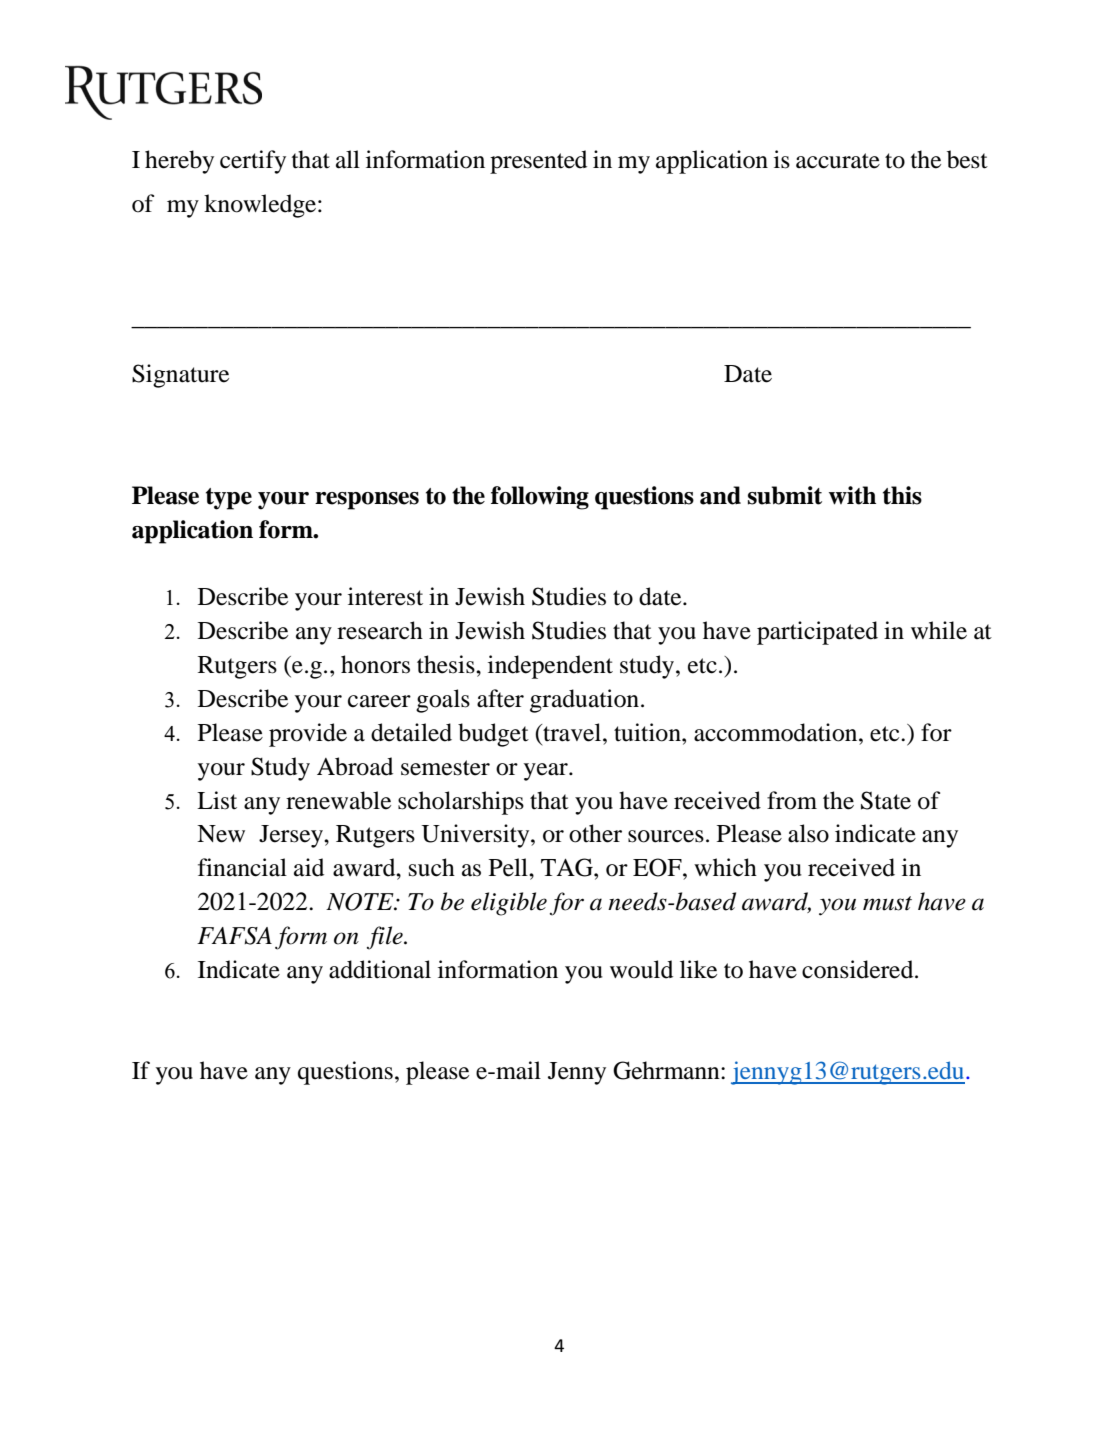  I want to click on independent, so click(550, 667).
